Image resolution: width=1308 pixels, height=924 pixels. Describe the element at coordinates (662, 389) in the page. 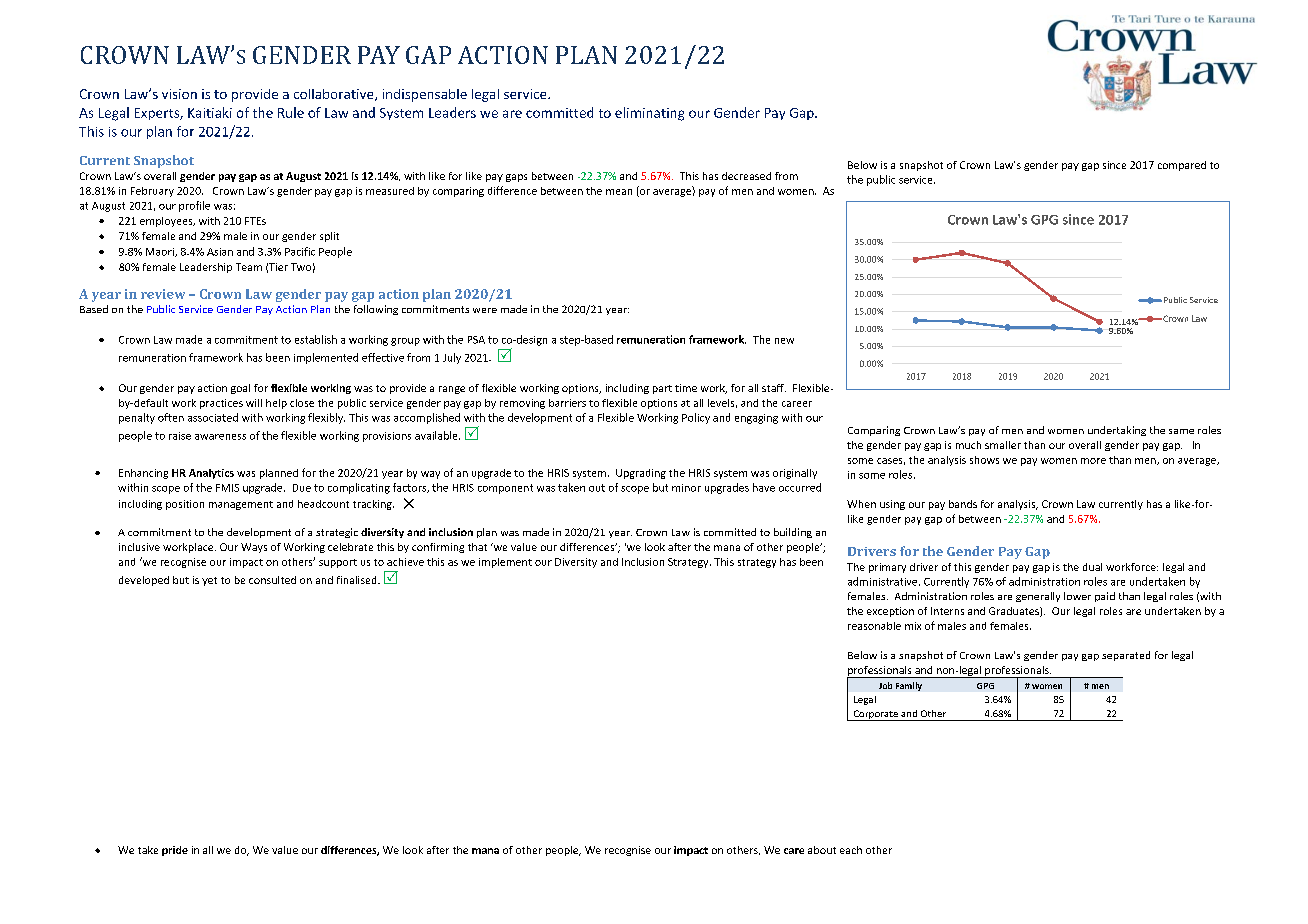

I see `part` at that location.
